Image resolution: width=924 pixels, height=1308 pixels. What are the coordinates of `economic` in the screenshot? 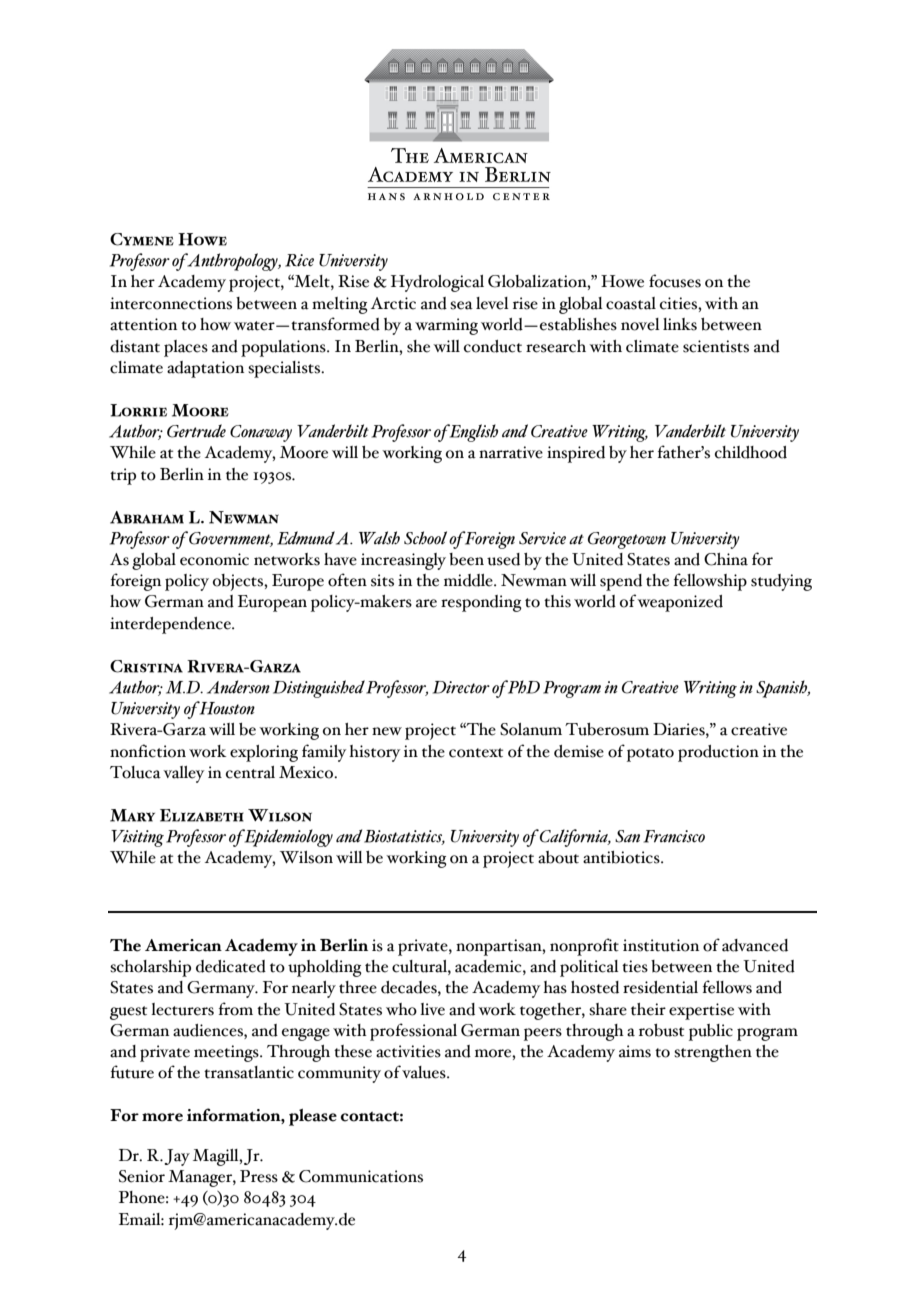 It's located at (214, 559).
